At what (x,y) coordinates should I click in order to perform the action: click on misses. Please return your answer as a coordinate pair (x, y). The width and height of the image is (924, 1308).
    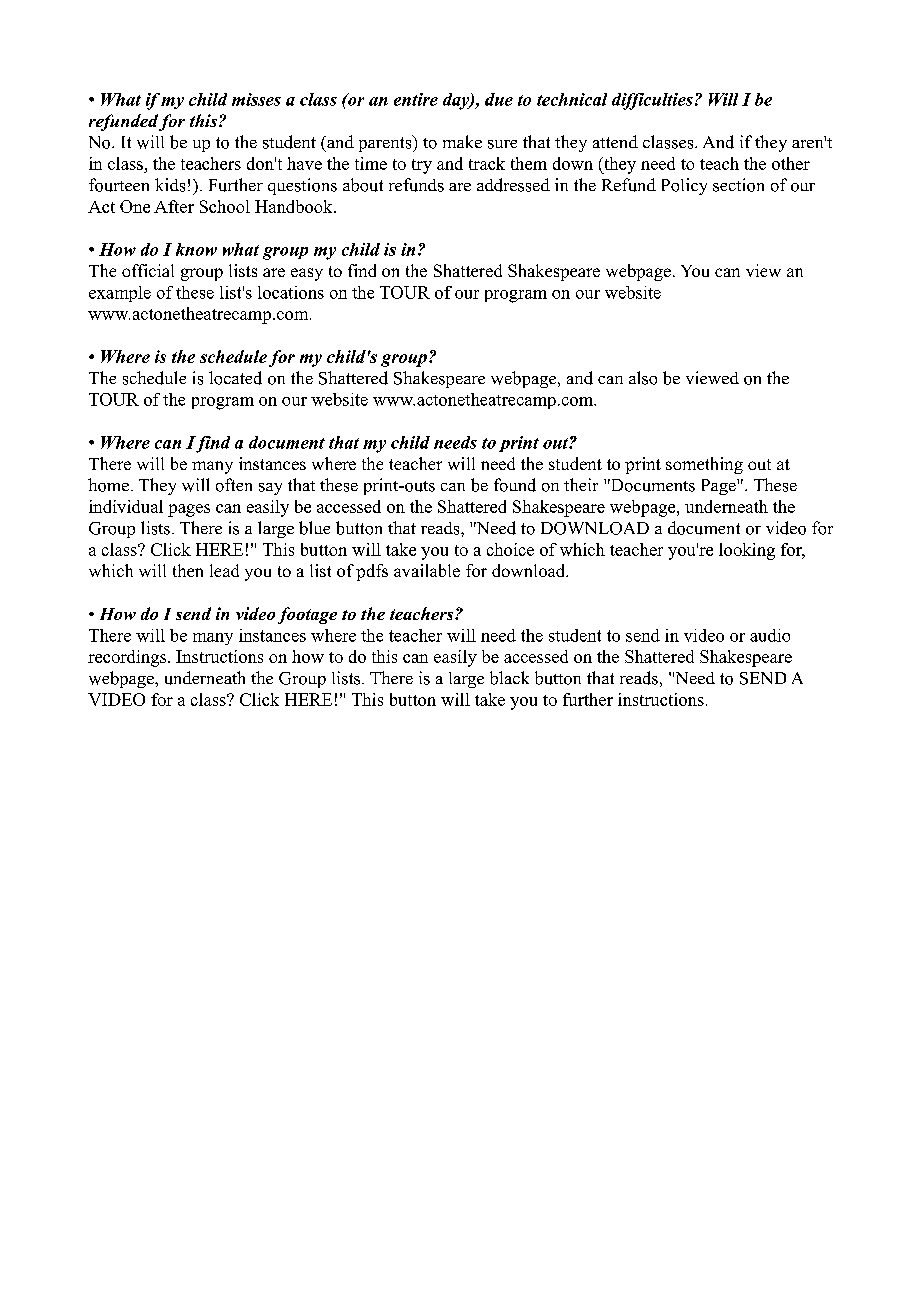
    Looking at the image, I should click on (256, 99).
